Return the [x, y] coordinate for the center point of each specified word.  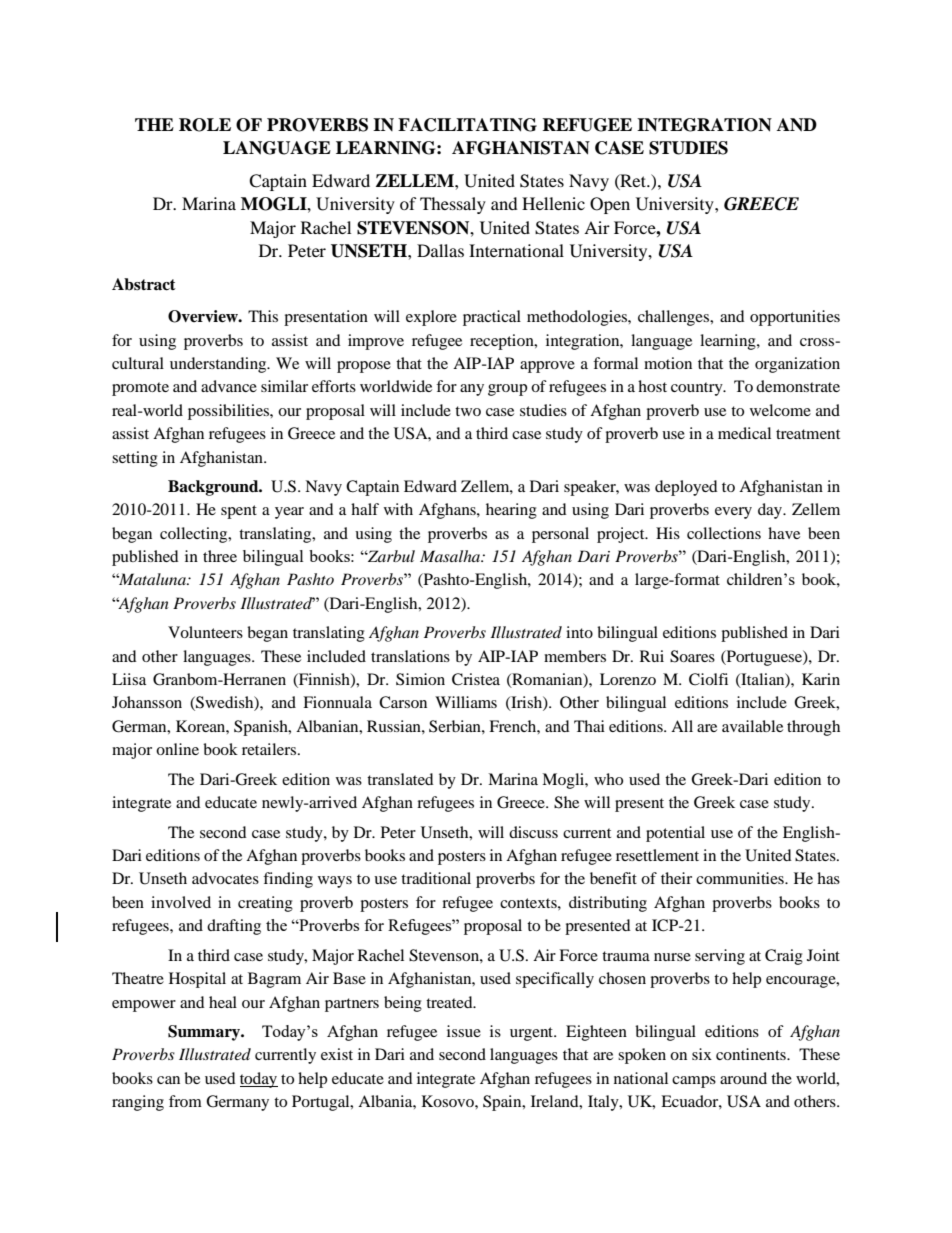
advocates [225, 878]
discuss [533, 832]
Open [610, 205]
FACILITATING [467, 125]
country [698, 389]
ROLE [205, 125]
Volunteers [205, 632]
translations [410, 656]
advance [229, 386]
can [168, 1080]
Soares [692, 656]
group [507, 390]
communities [741, 878]
